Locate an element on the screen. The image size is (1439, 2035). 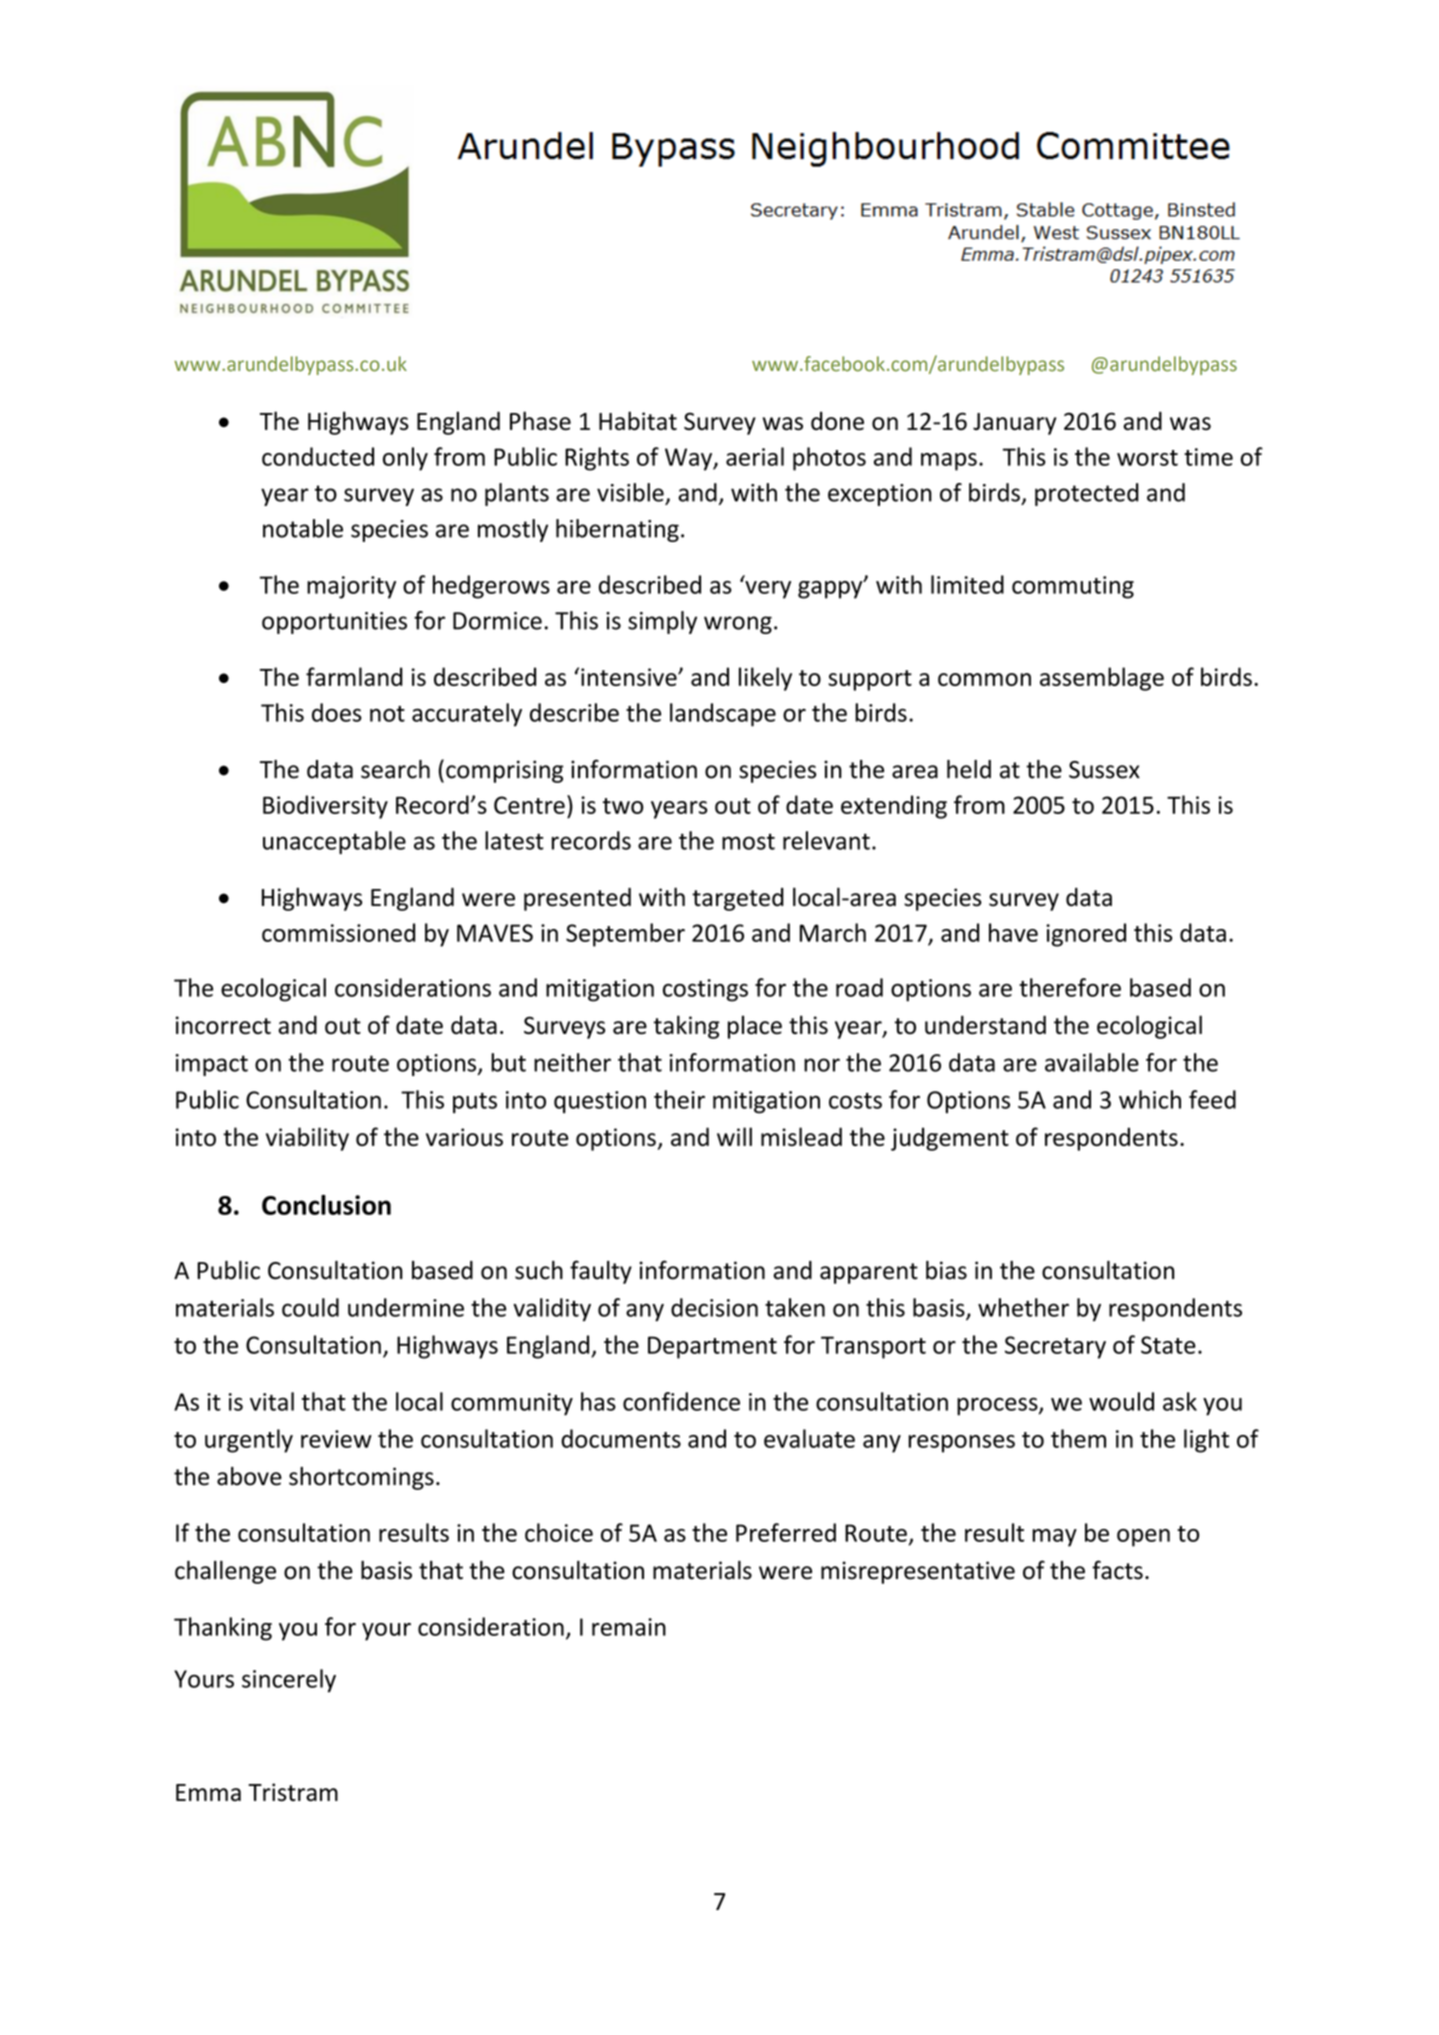
remain is located at coordinates (629, 1627).
